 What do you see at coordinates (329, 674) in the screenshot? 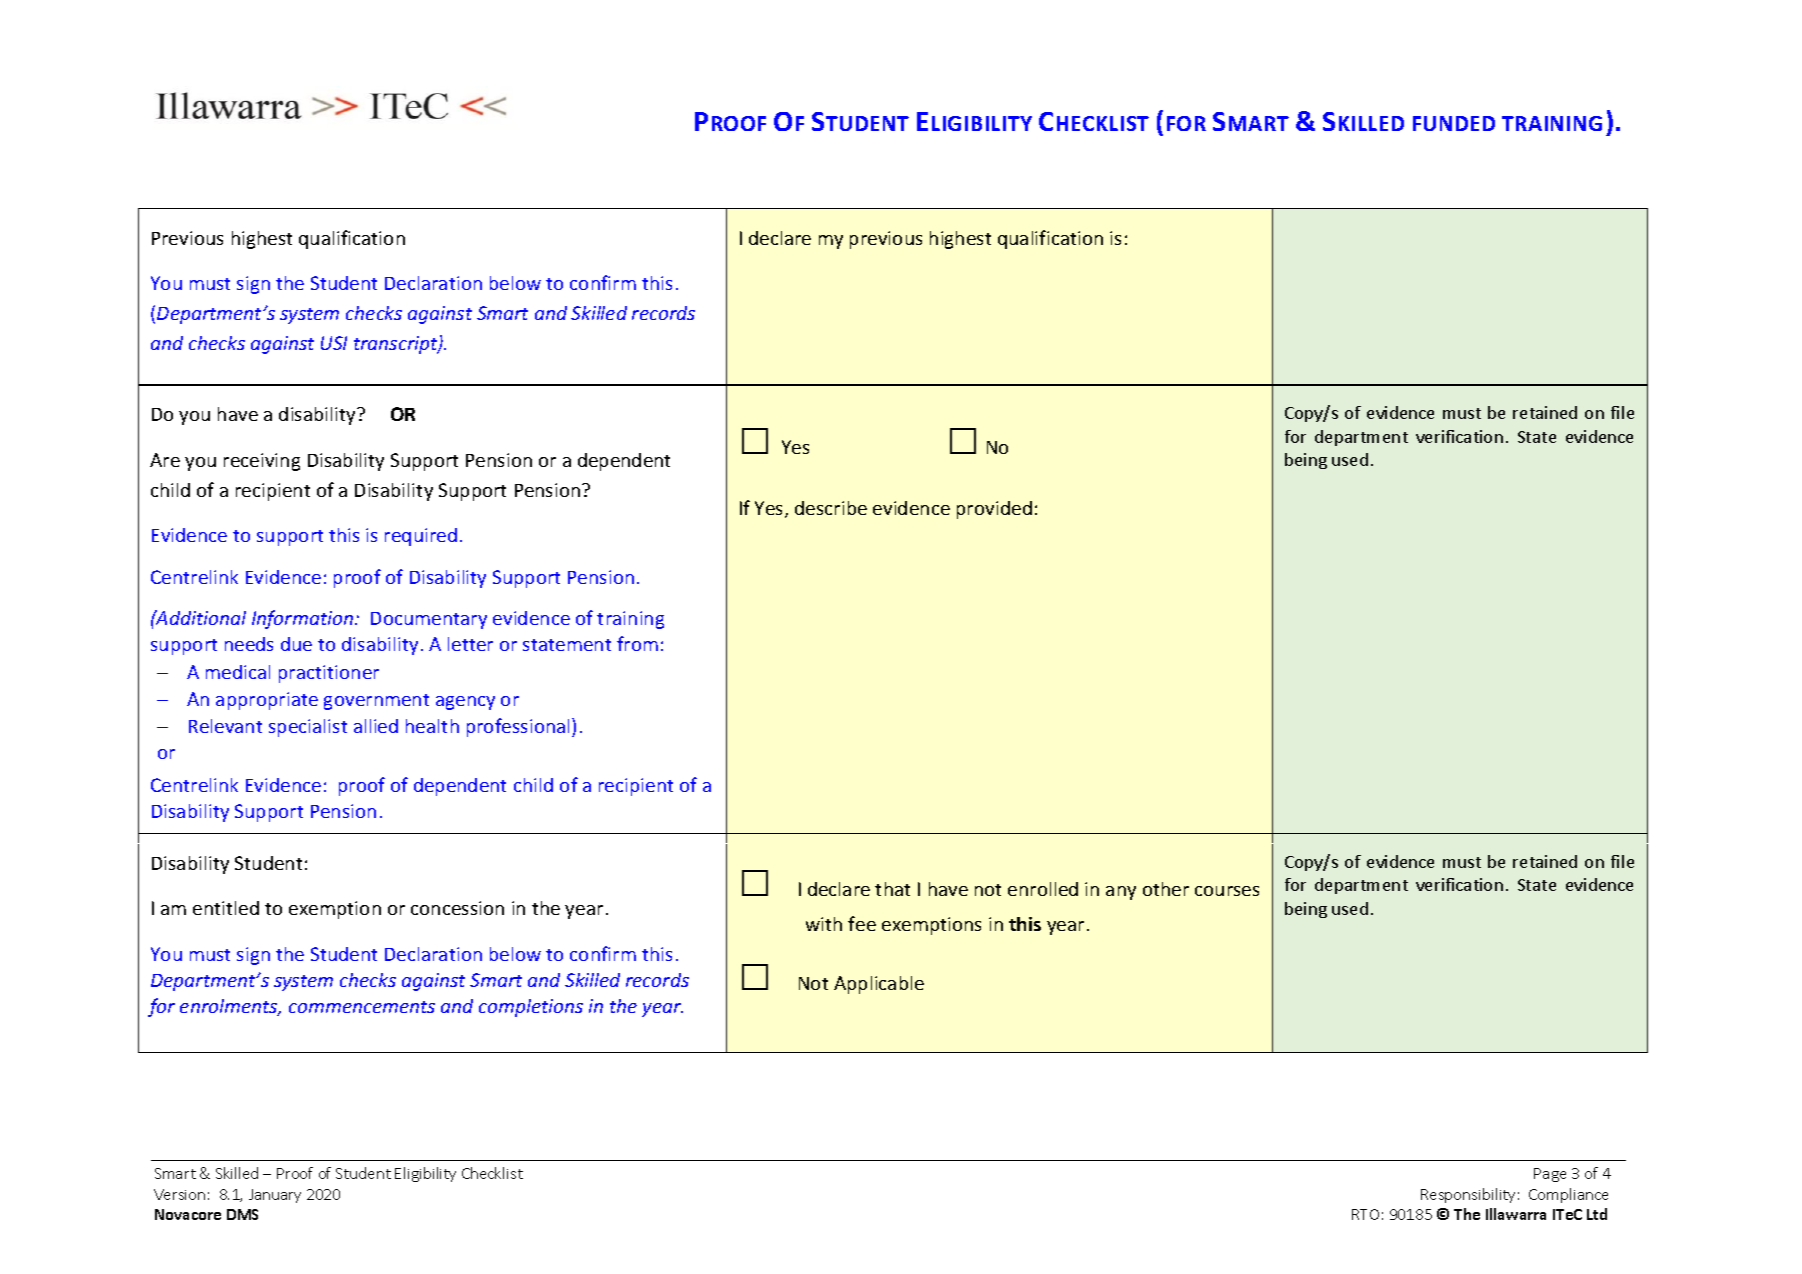
I see `practitioner` at bounding box center [329, 674].
